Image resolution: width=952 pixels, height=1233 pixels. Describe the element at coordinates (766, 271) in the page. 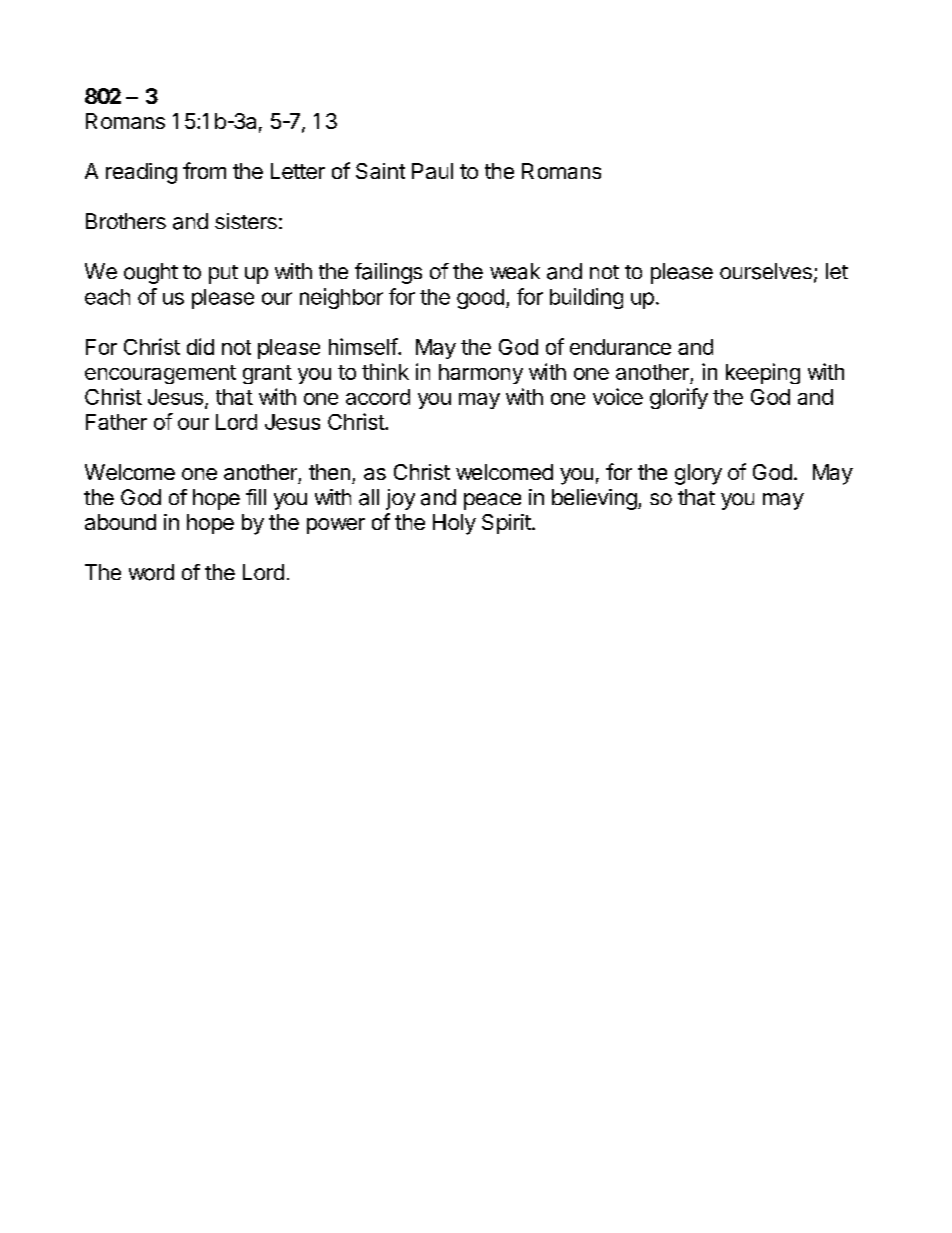

I see `ourselves` at that location.
